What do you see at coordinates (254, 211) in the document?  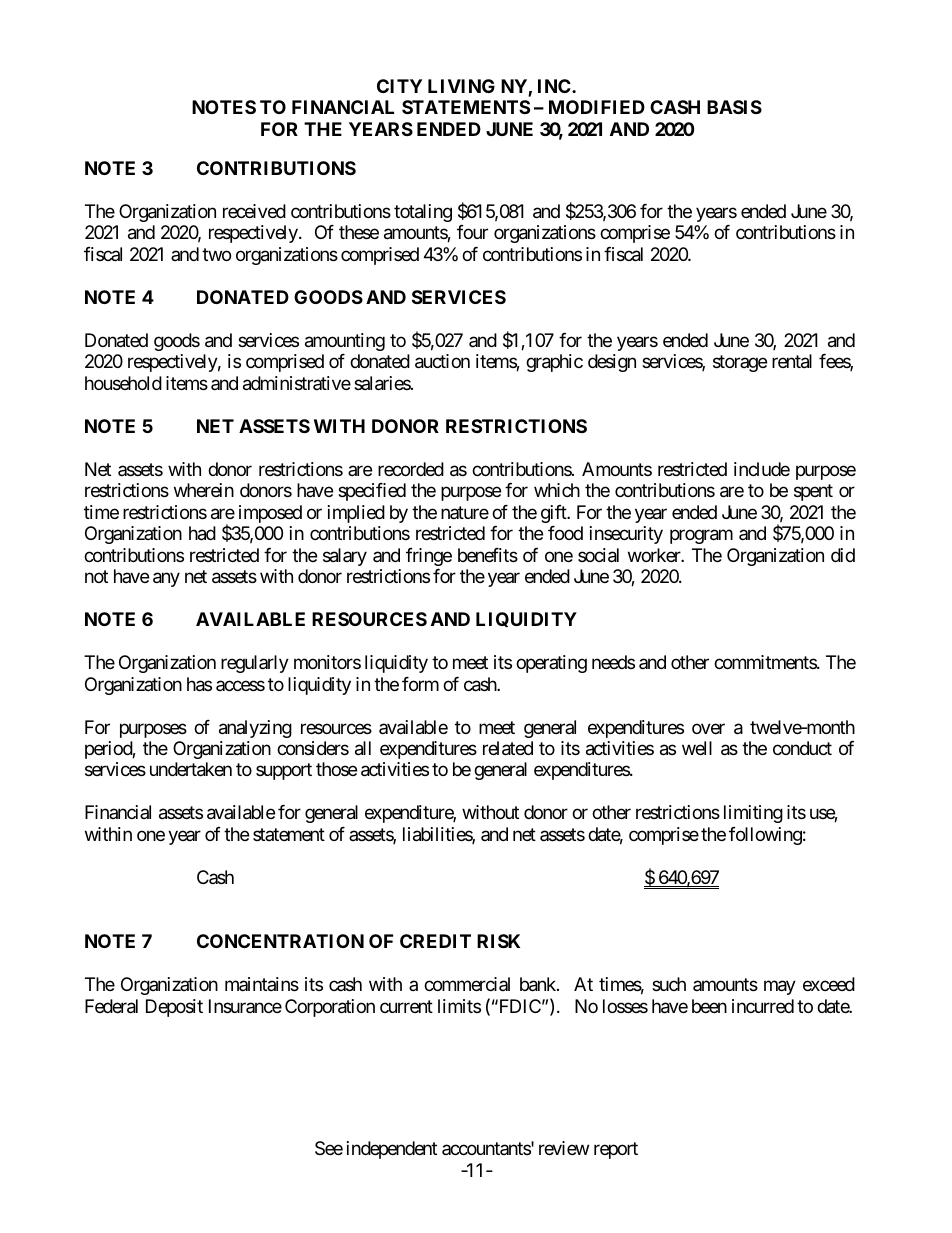 I see `received` at bounding box center [254, 211].
